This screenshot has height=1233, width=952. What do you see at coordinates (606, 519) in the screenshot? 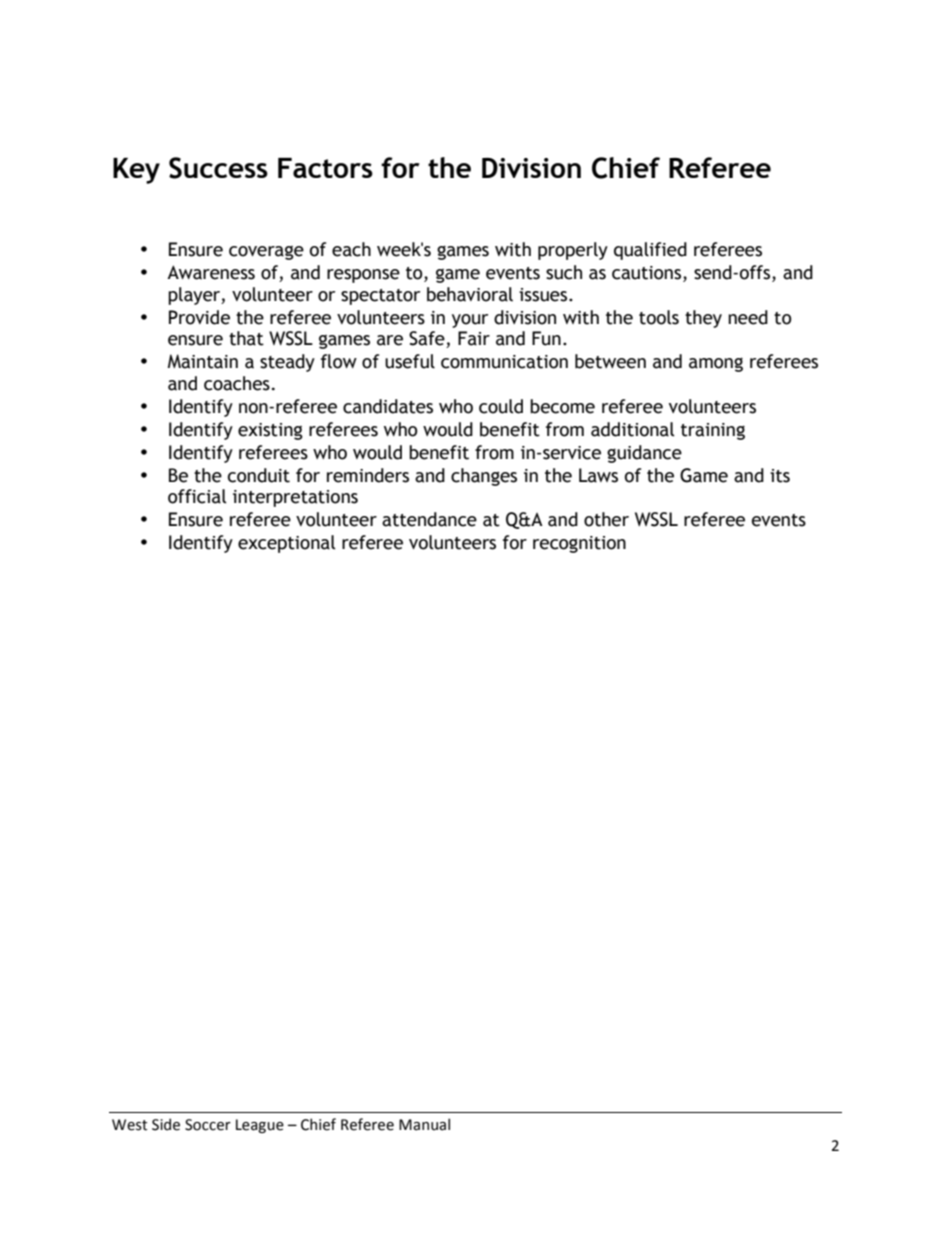
I see `other` at bounding box center [606, 519].
